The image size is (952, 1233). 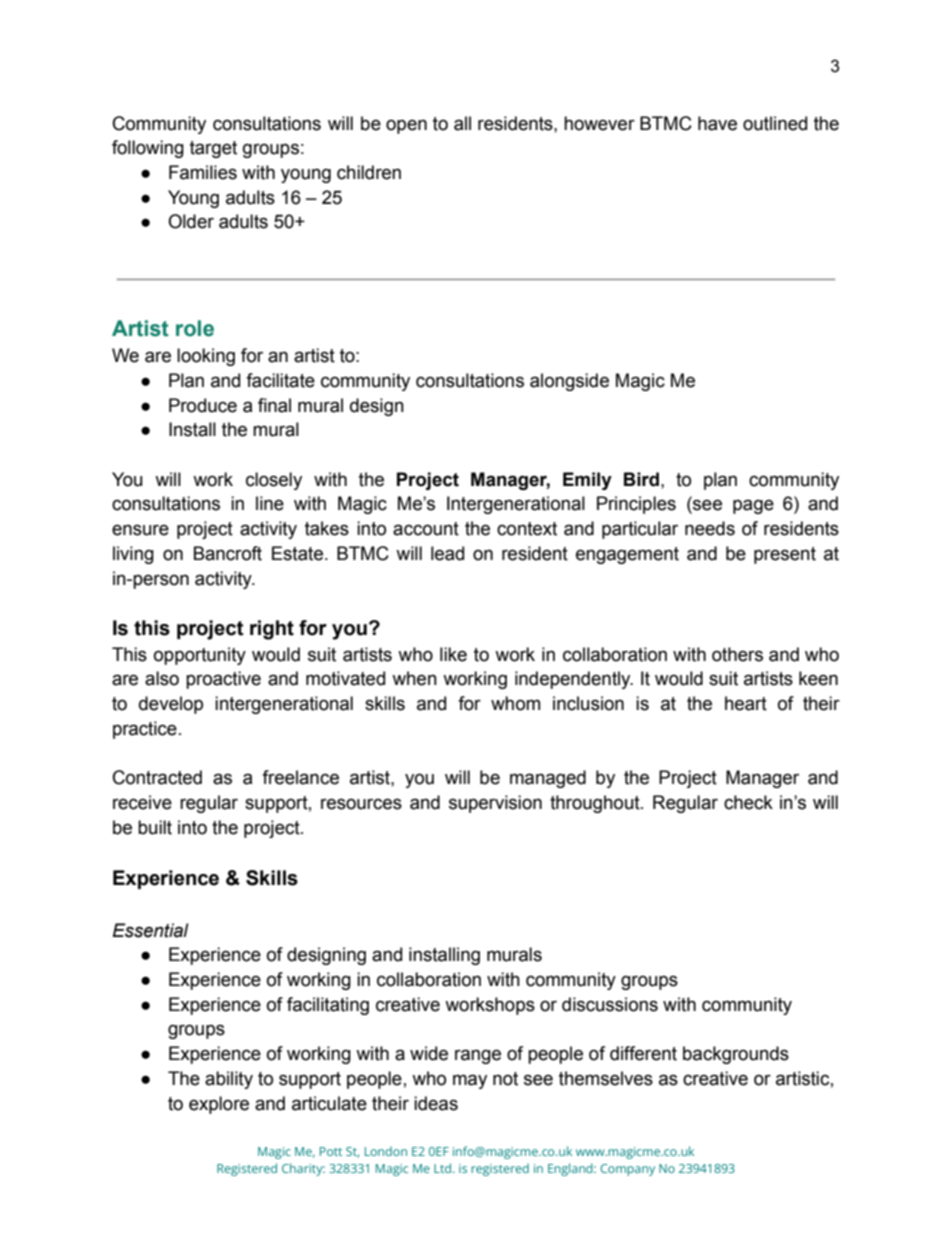 What do you see at coordinates (406, 126) in the screenshot?
I see `open` at bounding box center [406, 126].
